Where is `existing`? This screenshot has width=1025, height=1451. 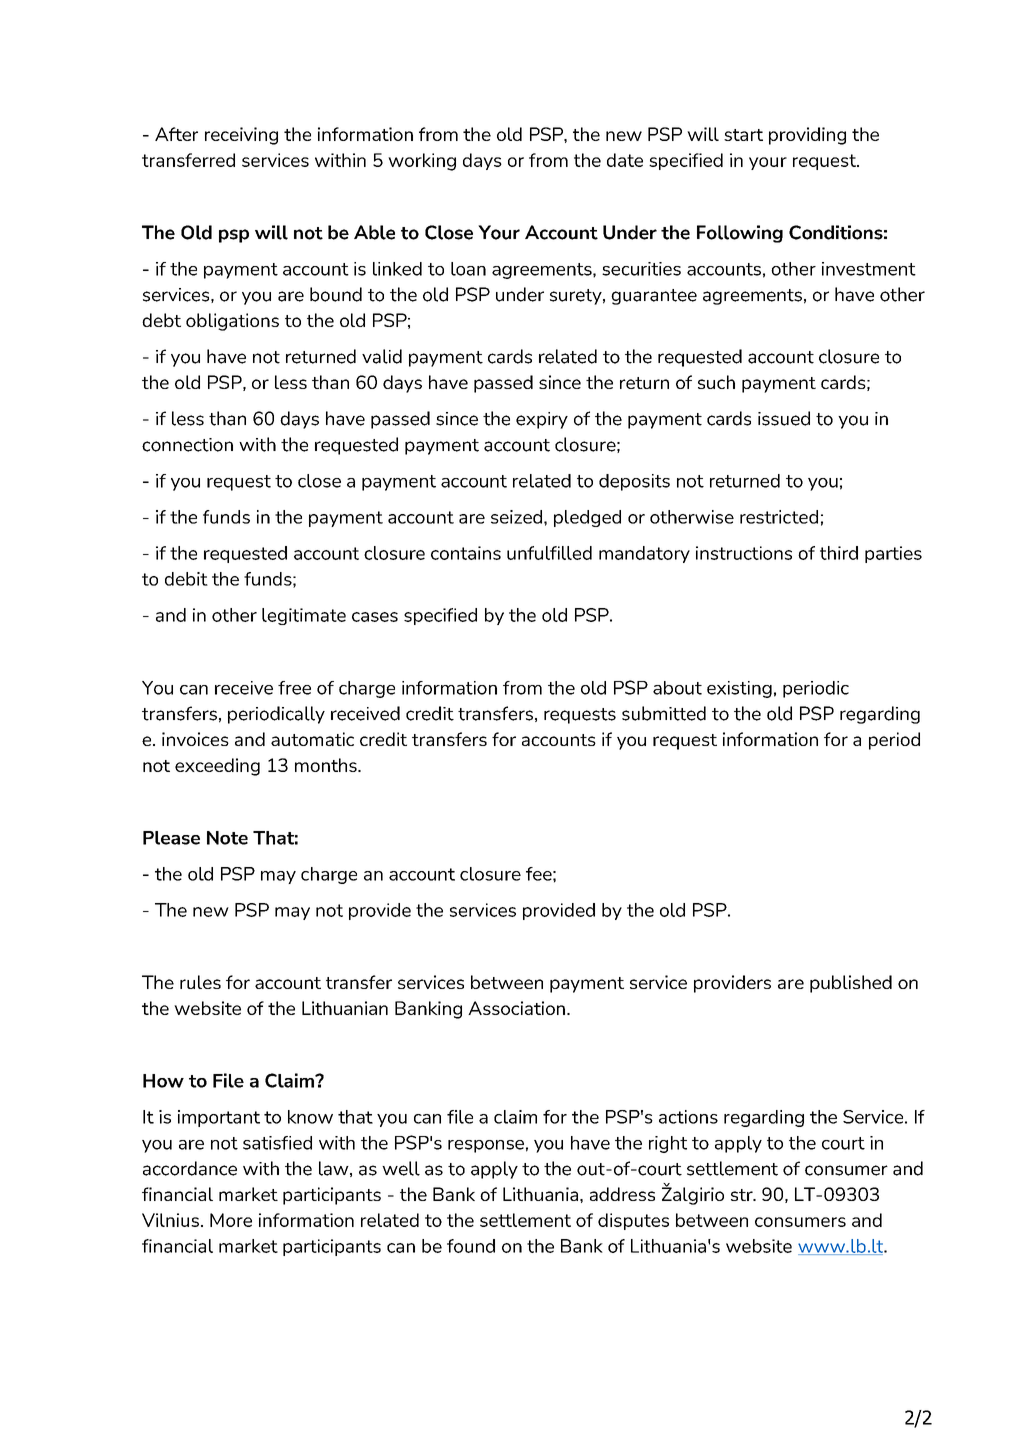 existing is located at coordinates (739, 689).
